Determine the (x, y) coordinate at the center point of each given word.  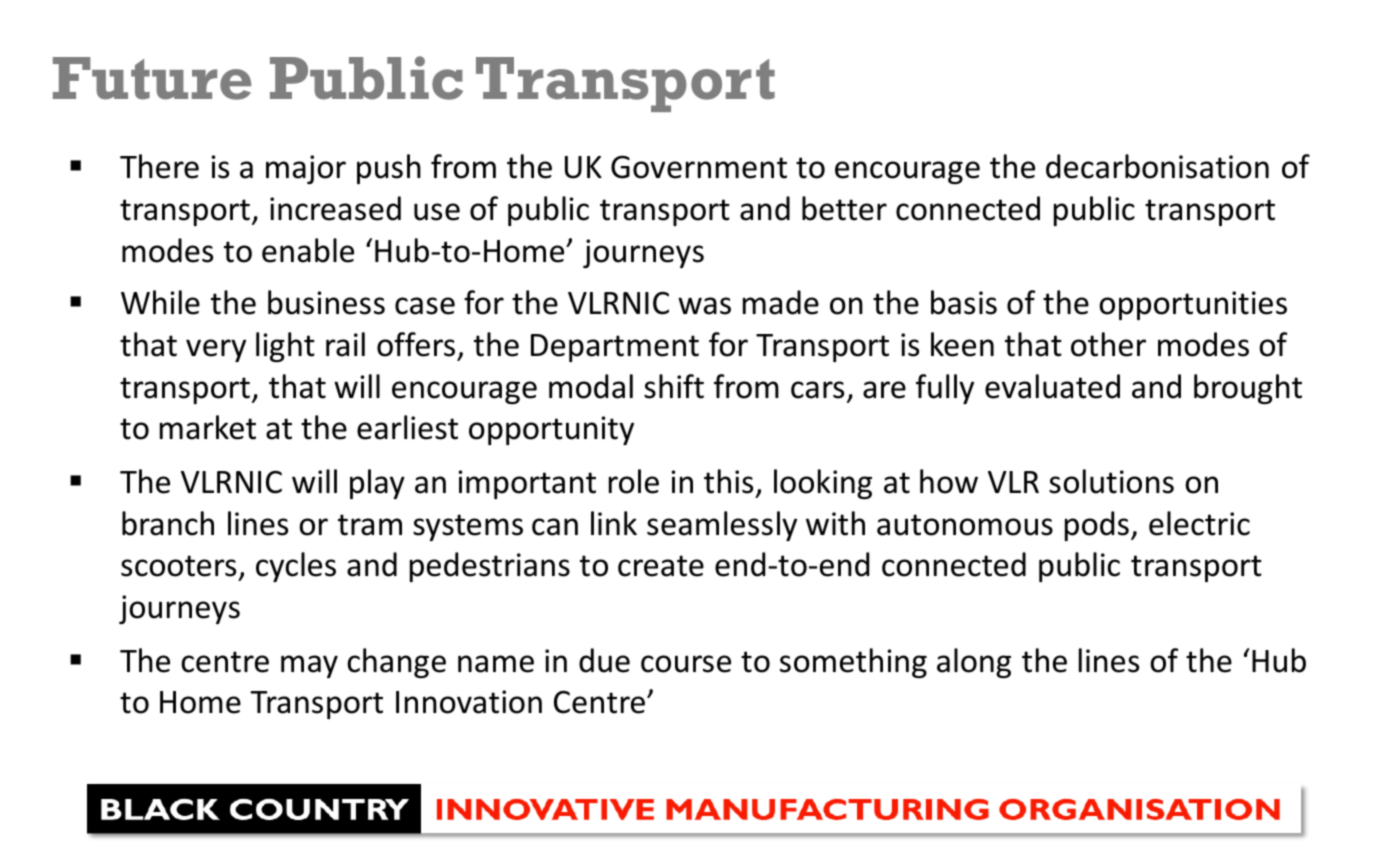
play (377, 484)
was (704, 306)
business (326, 302)
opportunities (1193, 305)
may (309, 666)
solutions (1111, 481)
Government (699, 167)
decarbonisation (1157, 166)
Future (152, 78)
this (728, 481)
